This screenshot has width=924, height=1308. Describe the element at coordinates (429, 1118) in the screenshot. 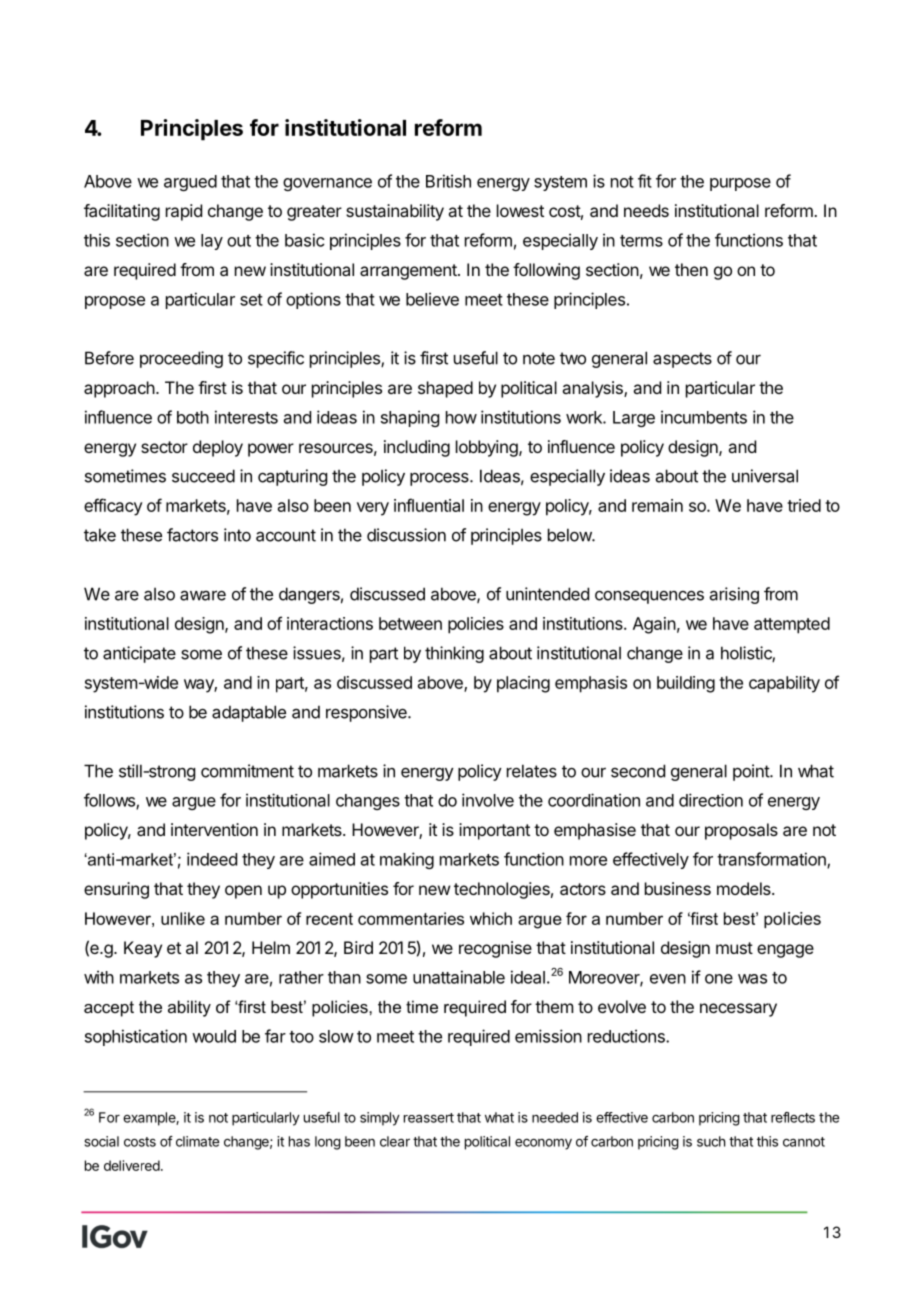

I see `reassert` at that location.
